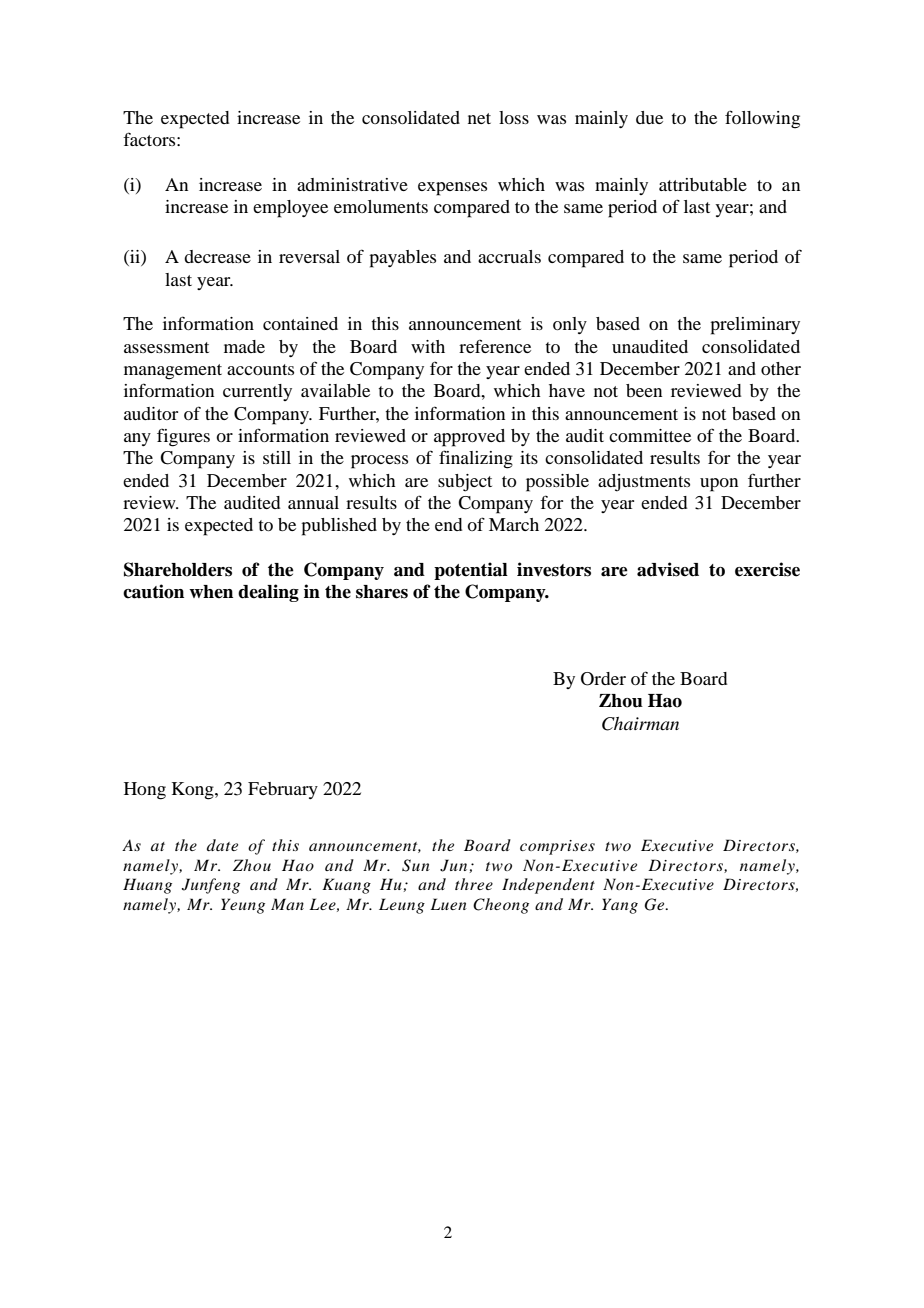 This image has height=1308, width=924. I want to click on Kong, so click(194, 791).
